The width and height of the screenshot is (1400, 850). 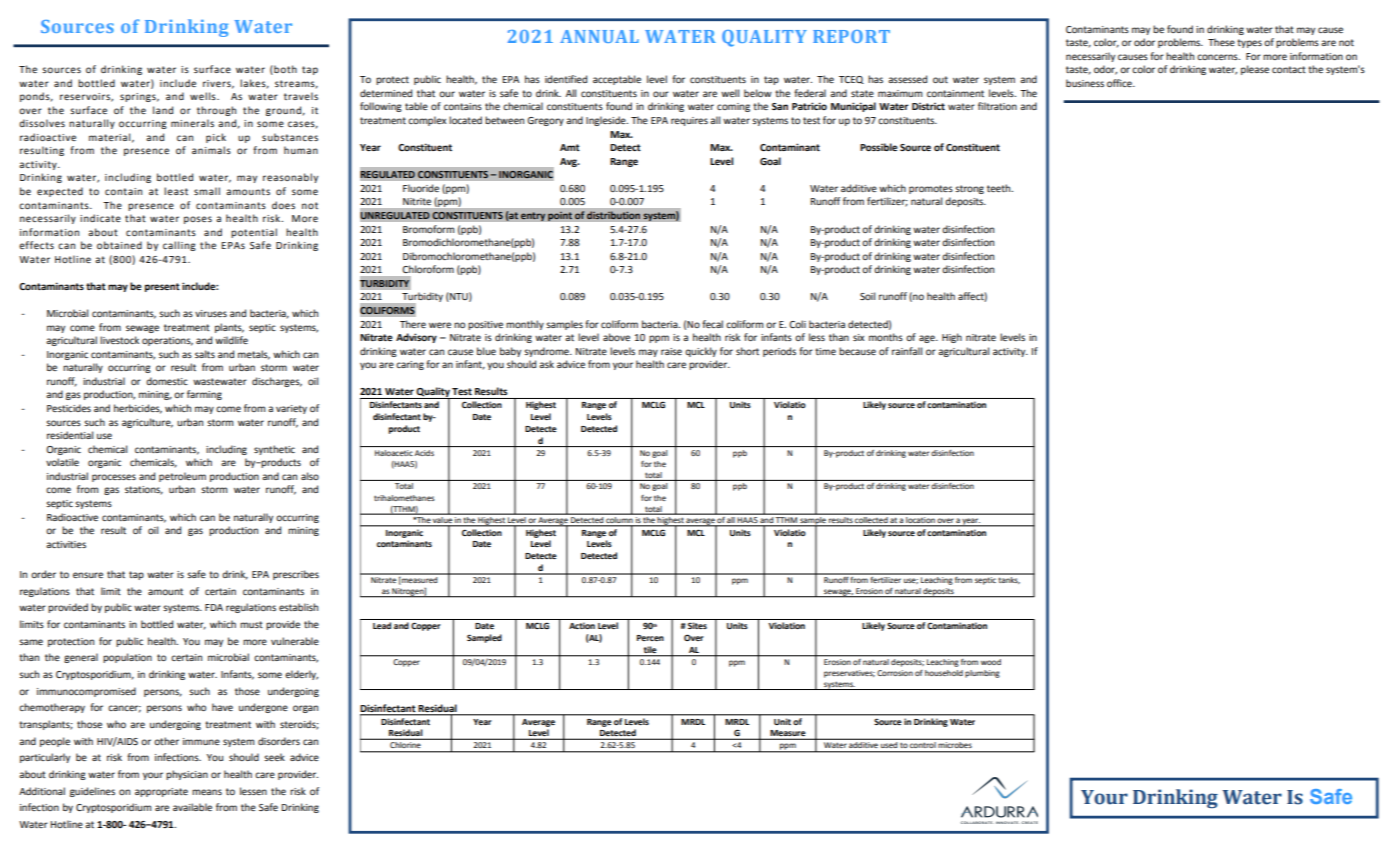 I want to click on physician, so click(x=187, y=775).
